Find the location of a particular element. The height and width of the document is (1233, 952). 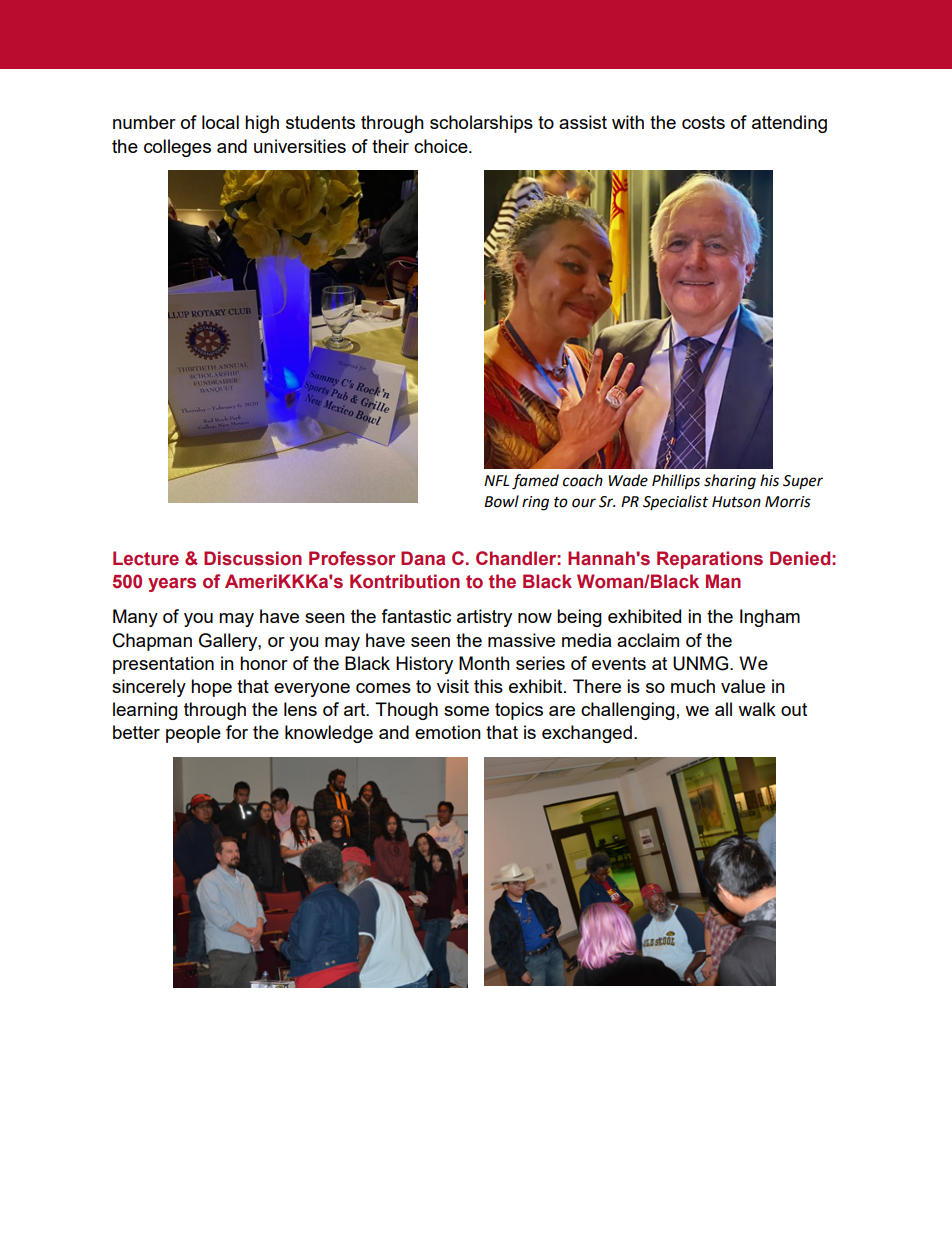

Phillips is located at coordinates (676, 482).
